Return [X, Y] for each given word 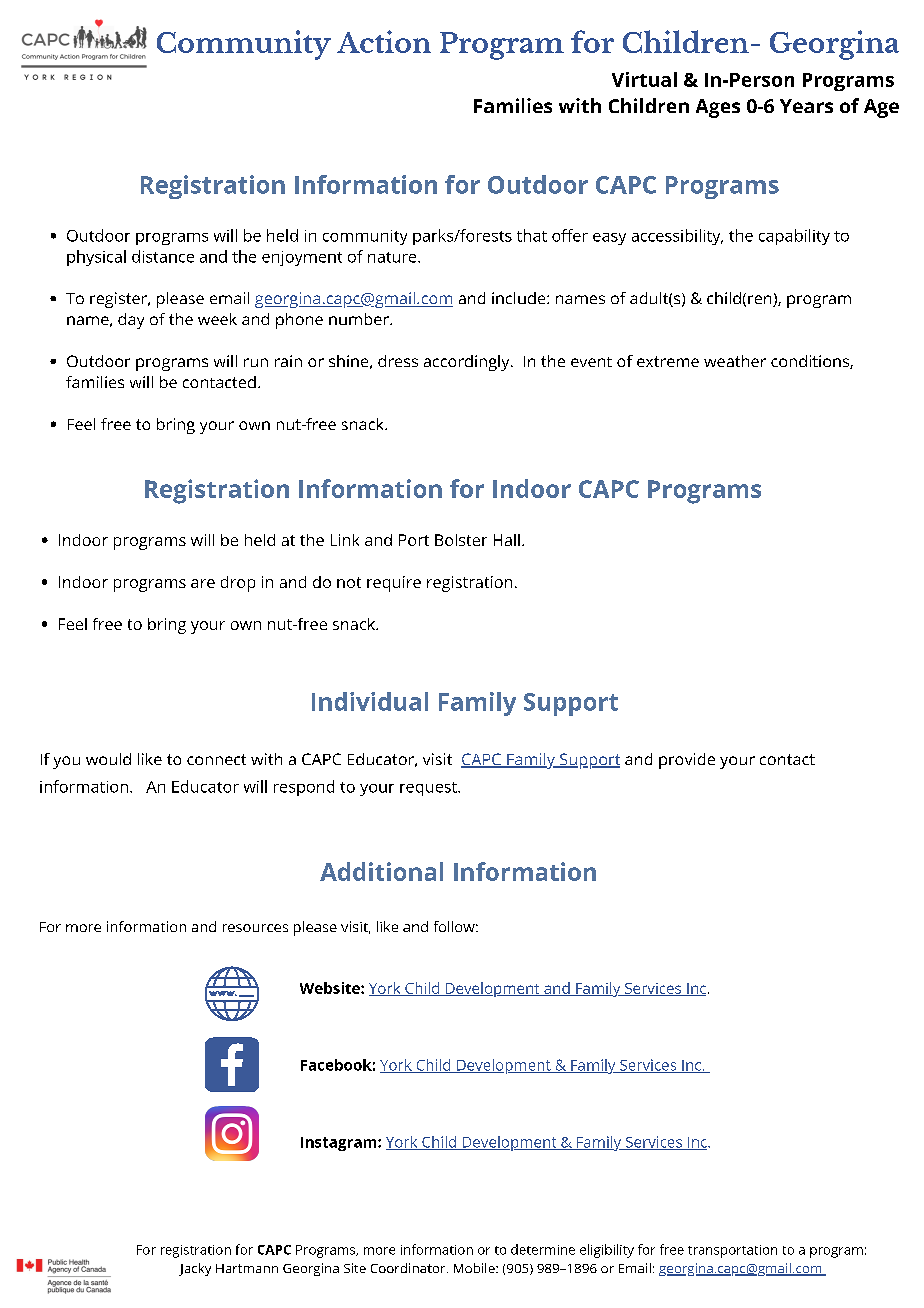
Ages [718, 108]
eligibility [607, 1251]
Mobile [475, 1268]
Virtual [644, 79]
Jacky [195, 1269]
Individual [370, 701]
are [203, 583]
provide [687, 761]
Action [384, 41]
